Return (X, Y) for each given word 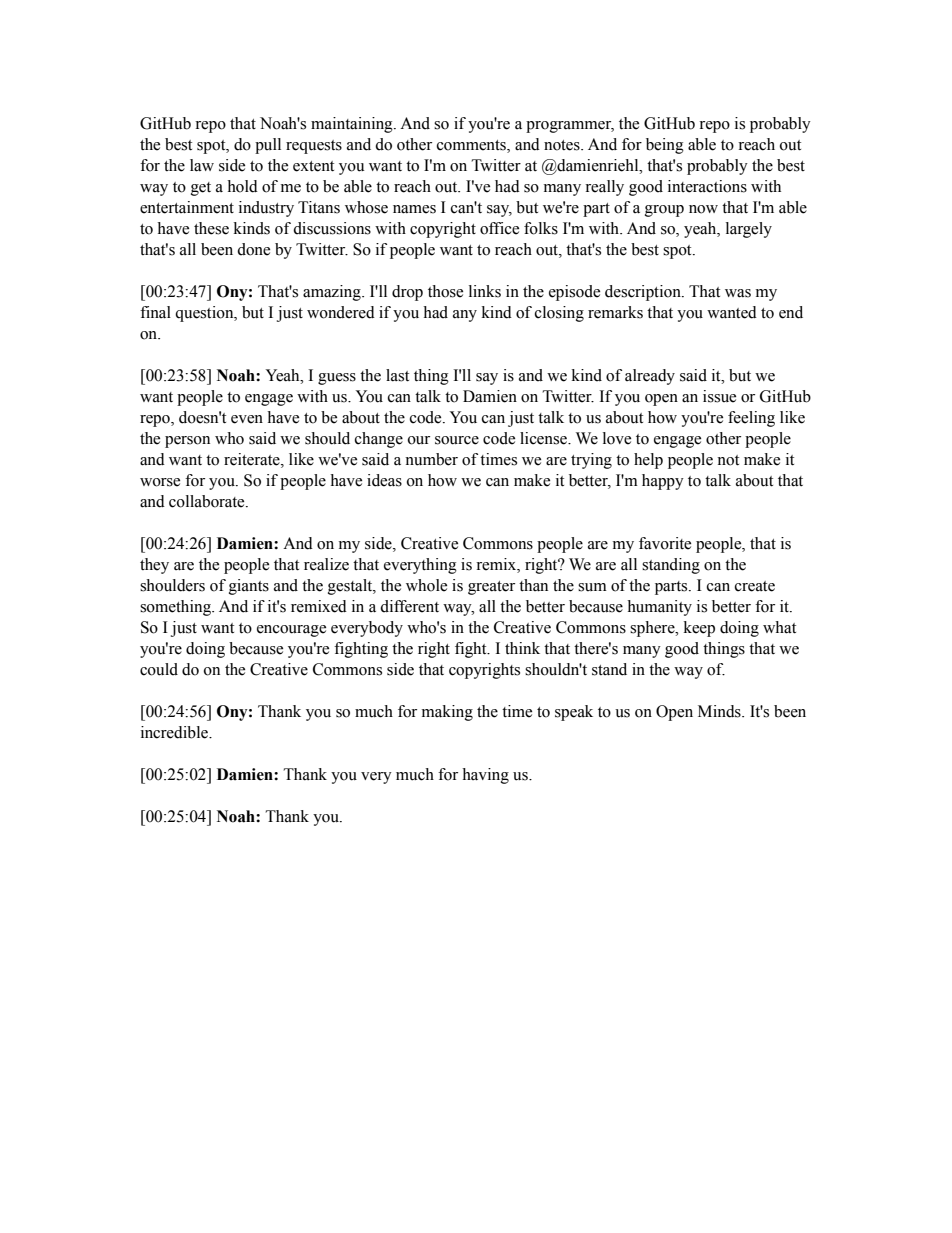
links (485, 291)
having (485, 776)
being (665, 146)
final (155, 312)
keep (699, 629)
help (648, 461)
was (738, 293)
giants (249, 587)
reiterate (253, 459)
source (457, 440)
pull (268, 146)
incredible (175, 732)
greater (491, 588)
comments (472, 145)
